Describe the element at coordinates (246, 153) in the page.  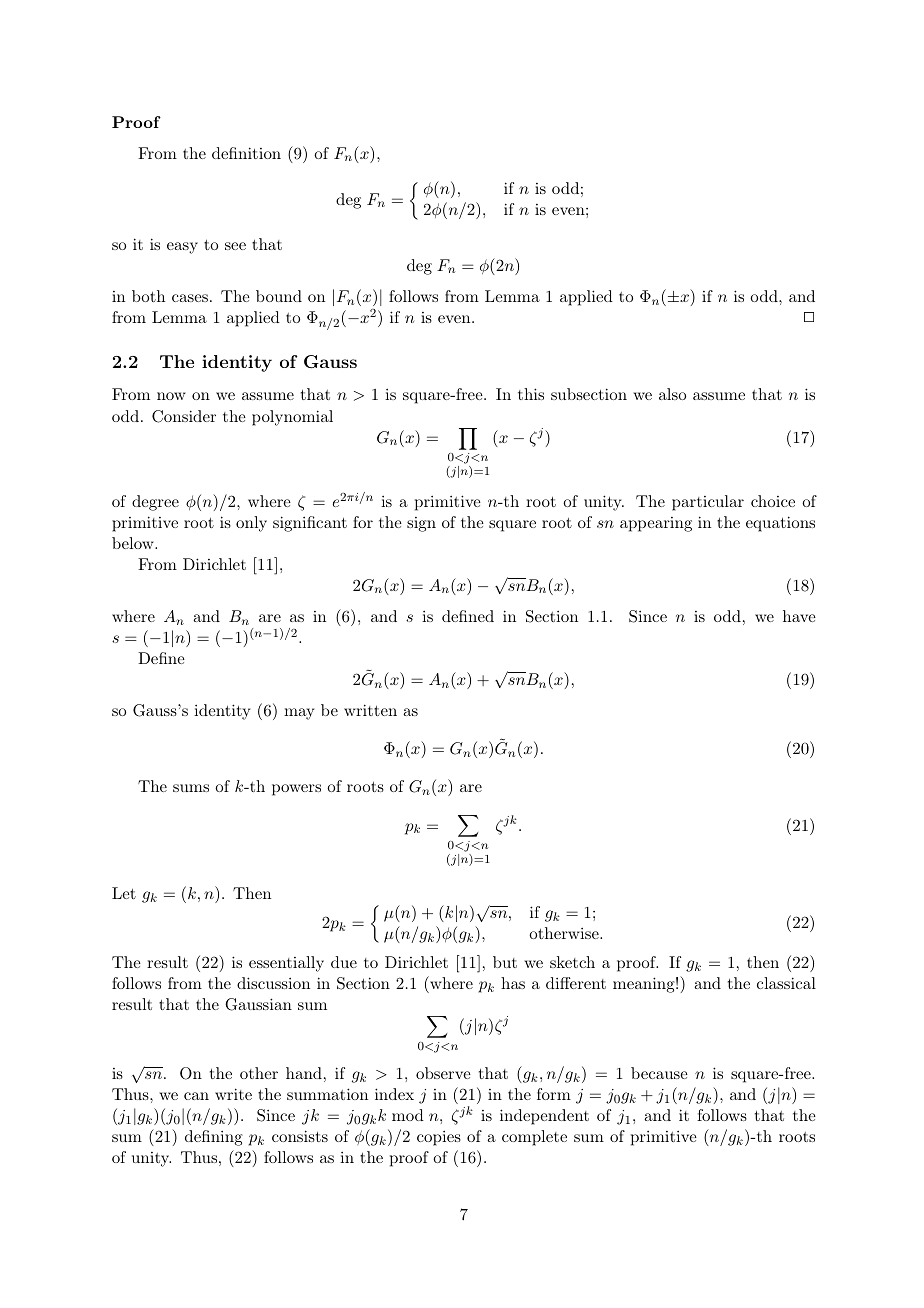
I see `definition` at that location.
